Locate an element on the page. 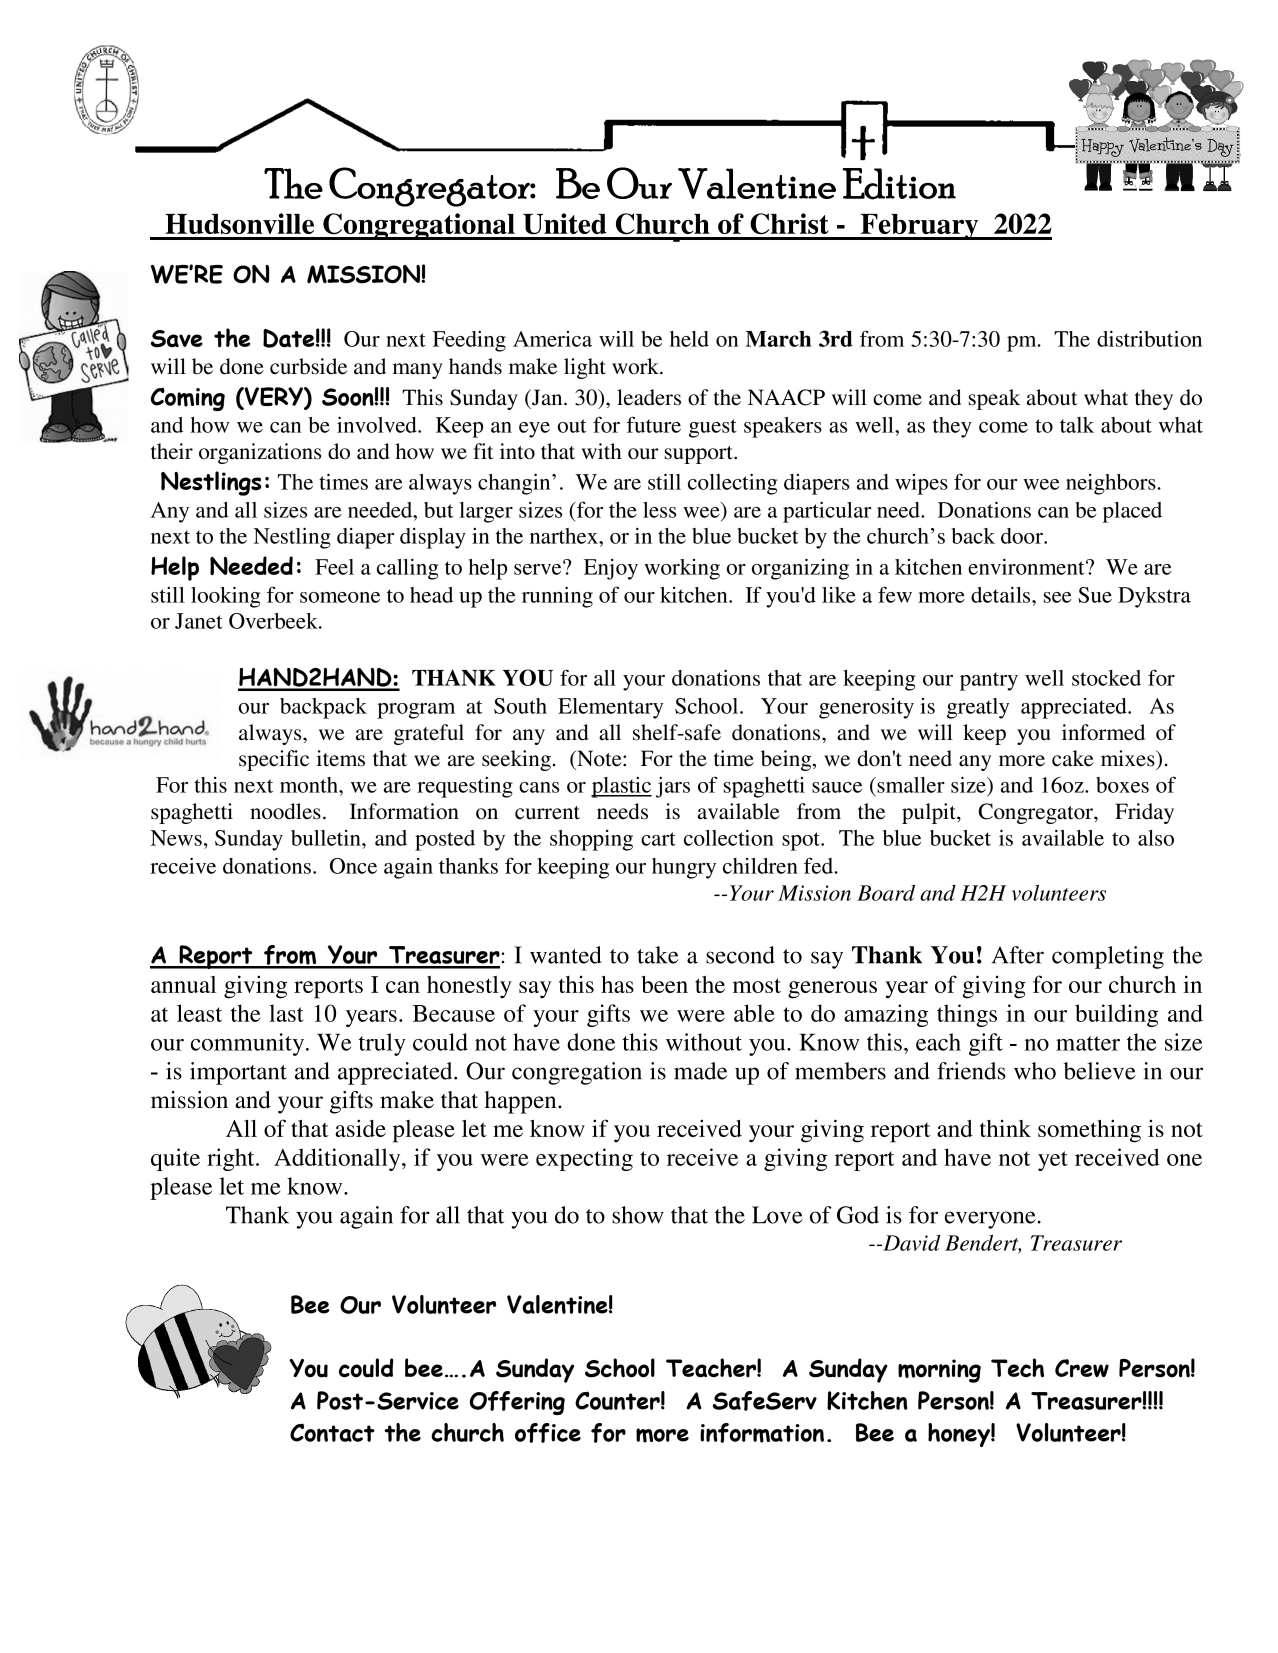 This document has width=1278, height=1653. less is located at coordinates (659, 510).
